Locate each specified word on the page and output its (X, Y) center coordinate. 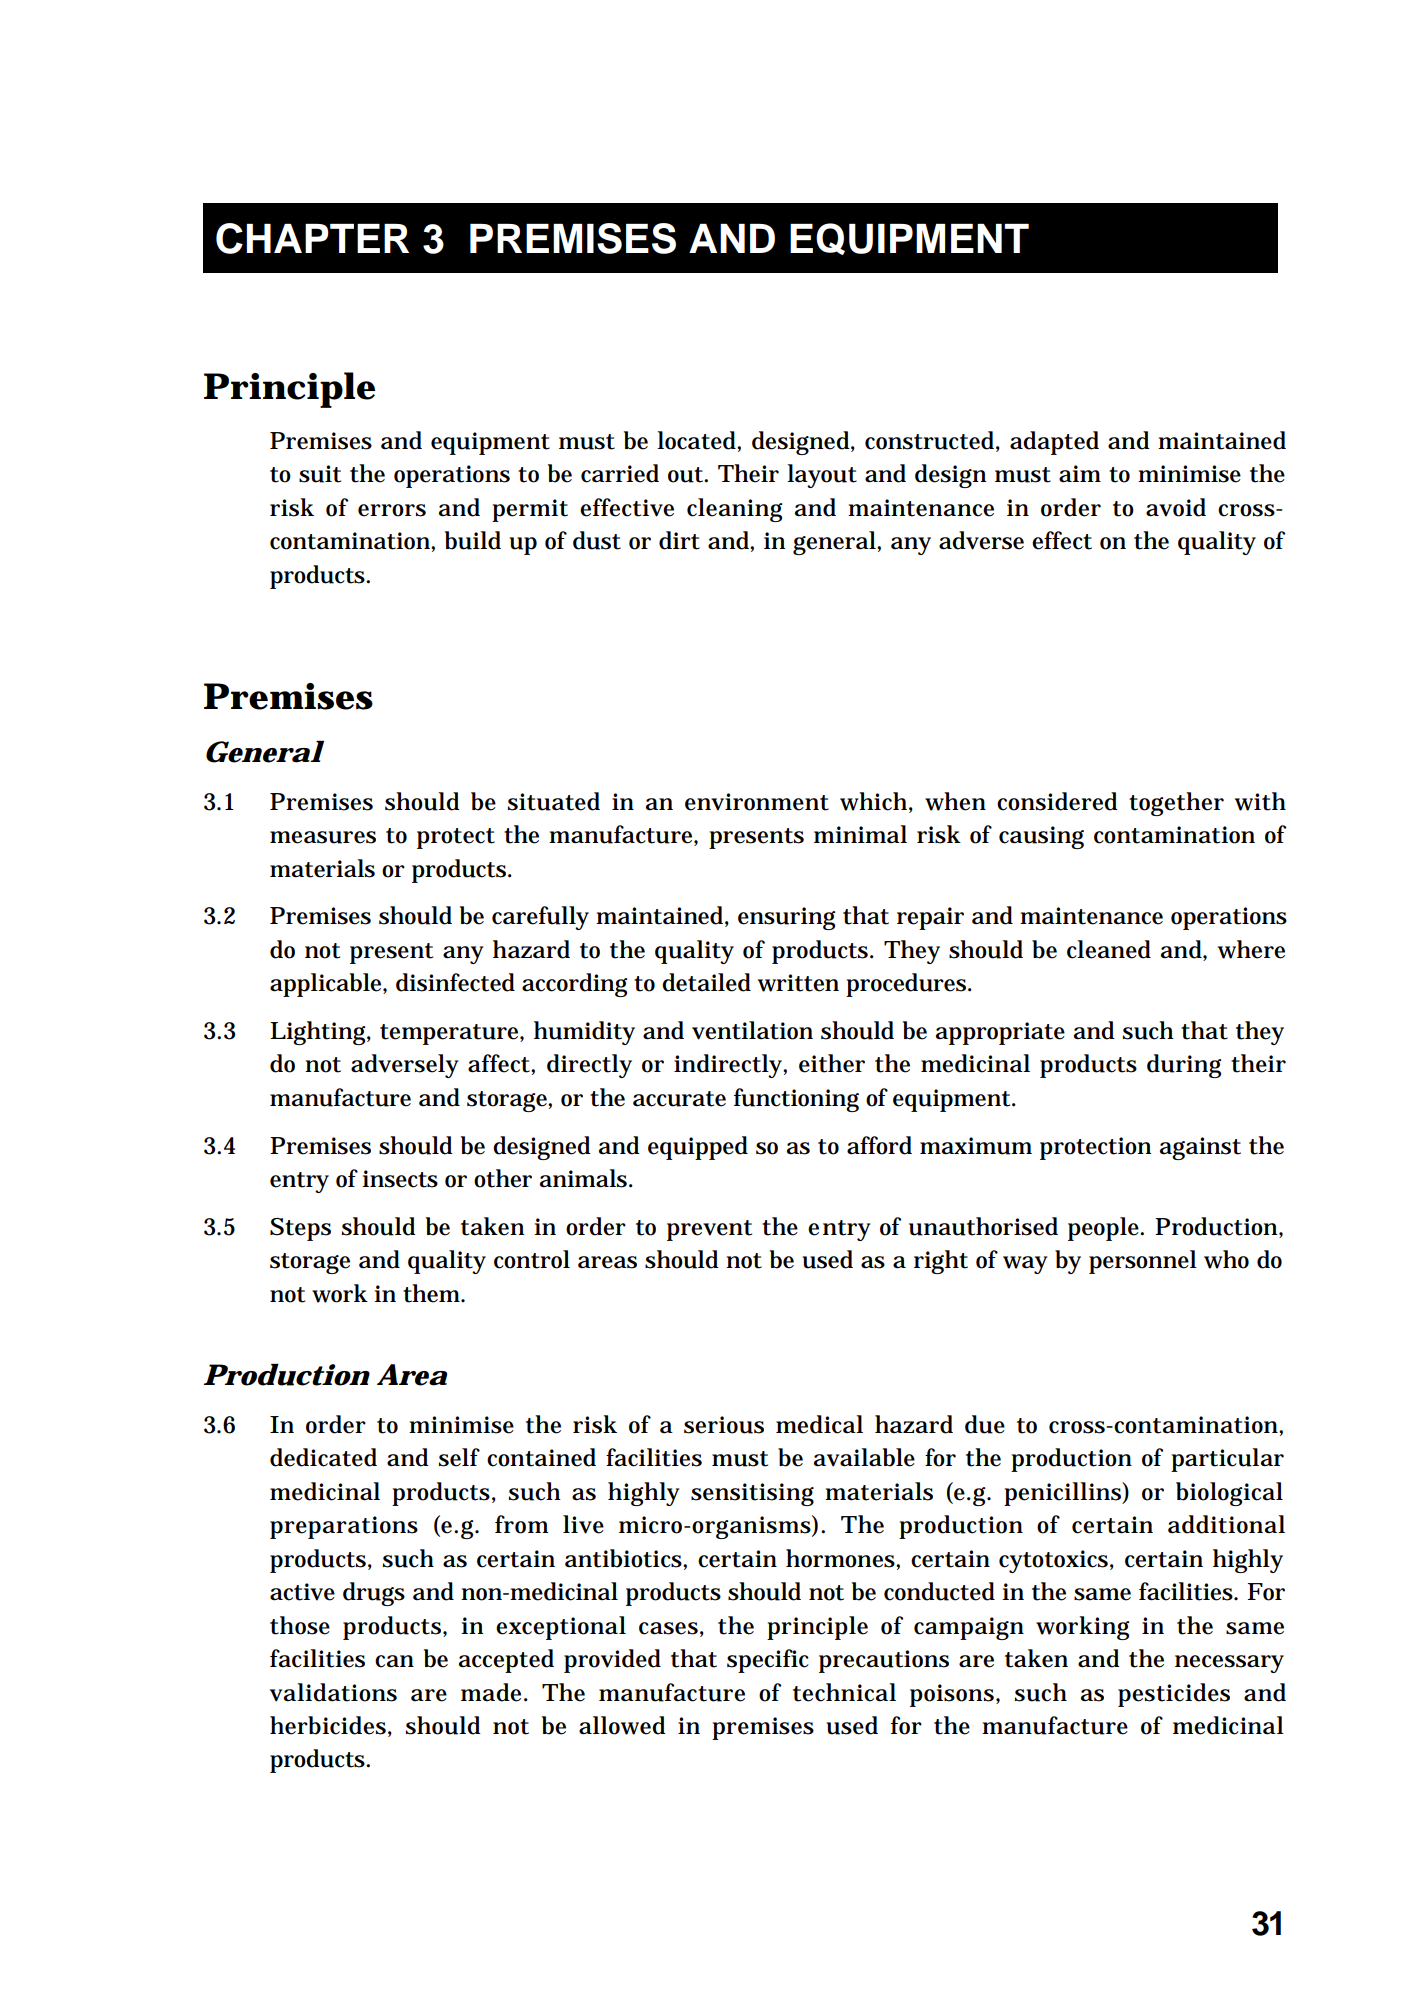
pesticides (1174, 1695)
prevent (709, 1230)
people (1105, 1229)
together (1176, 804)
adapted (1054, 443)
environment (757, 802)
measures (323, 837)
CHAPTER (312, 238)
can (394, 1661)
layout (822, 476)
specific (768, 1661)
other (503, 1178)
